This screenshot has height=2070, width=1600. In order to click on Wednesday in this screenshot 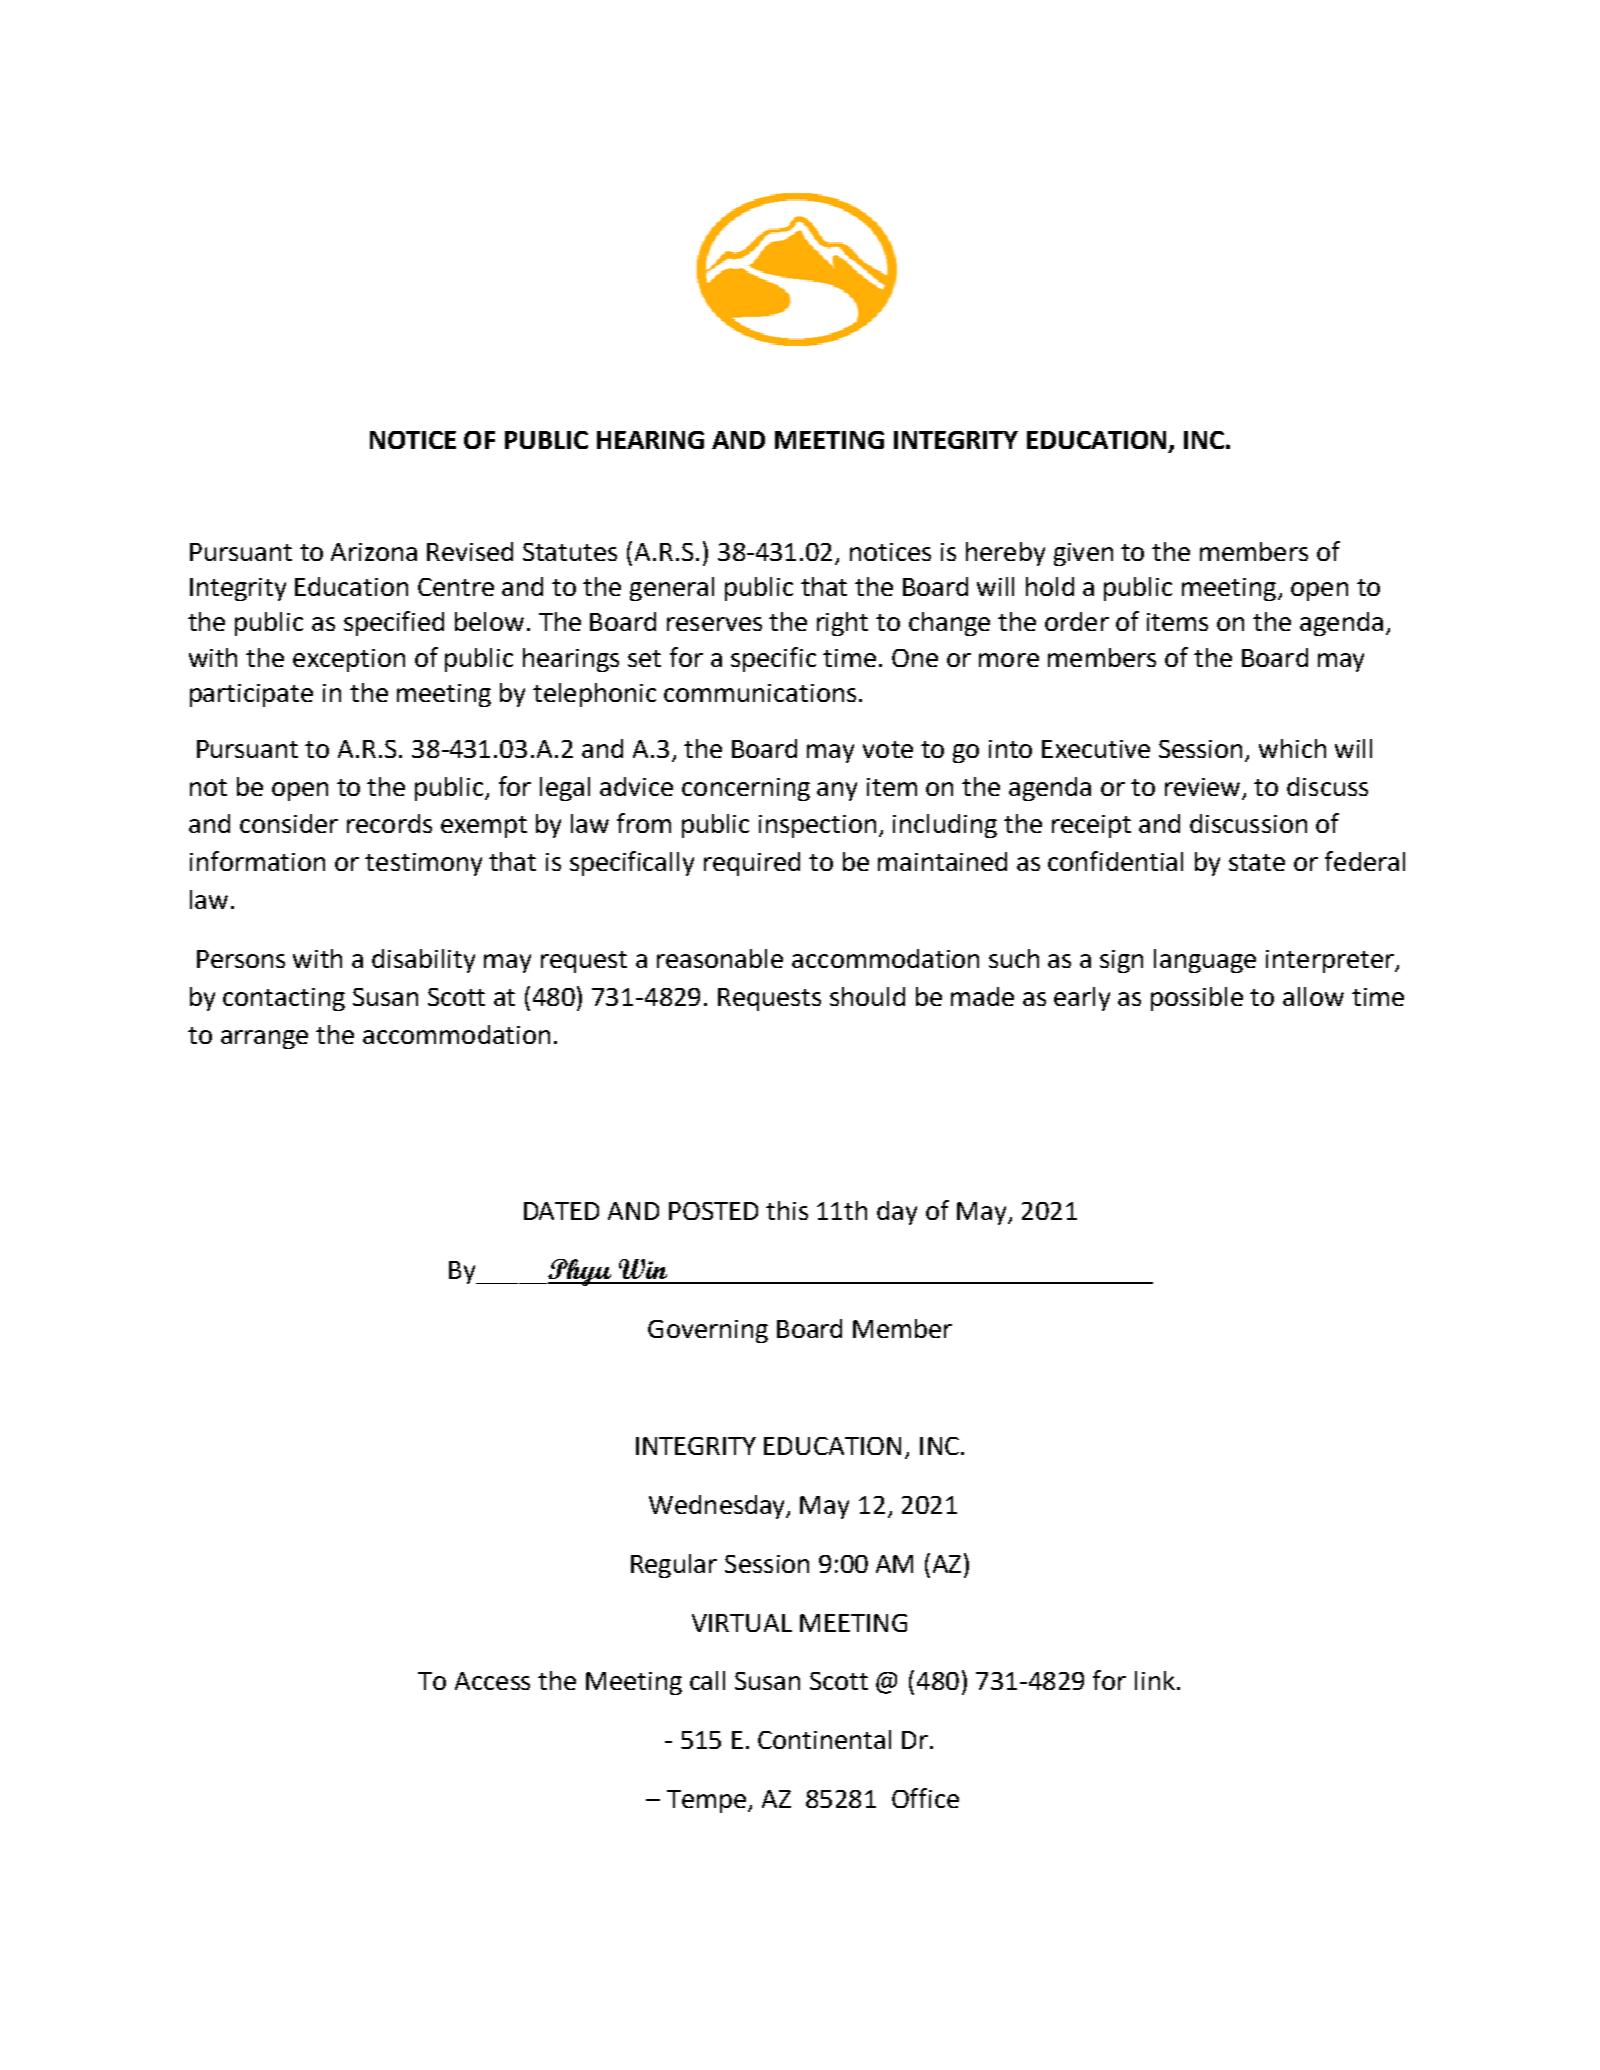, I will do `click(718, 1507)`.
